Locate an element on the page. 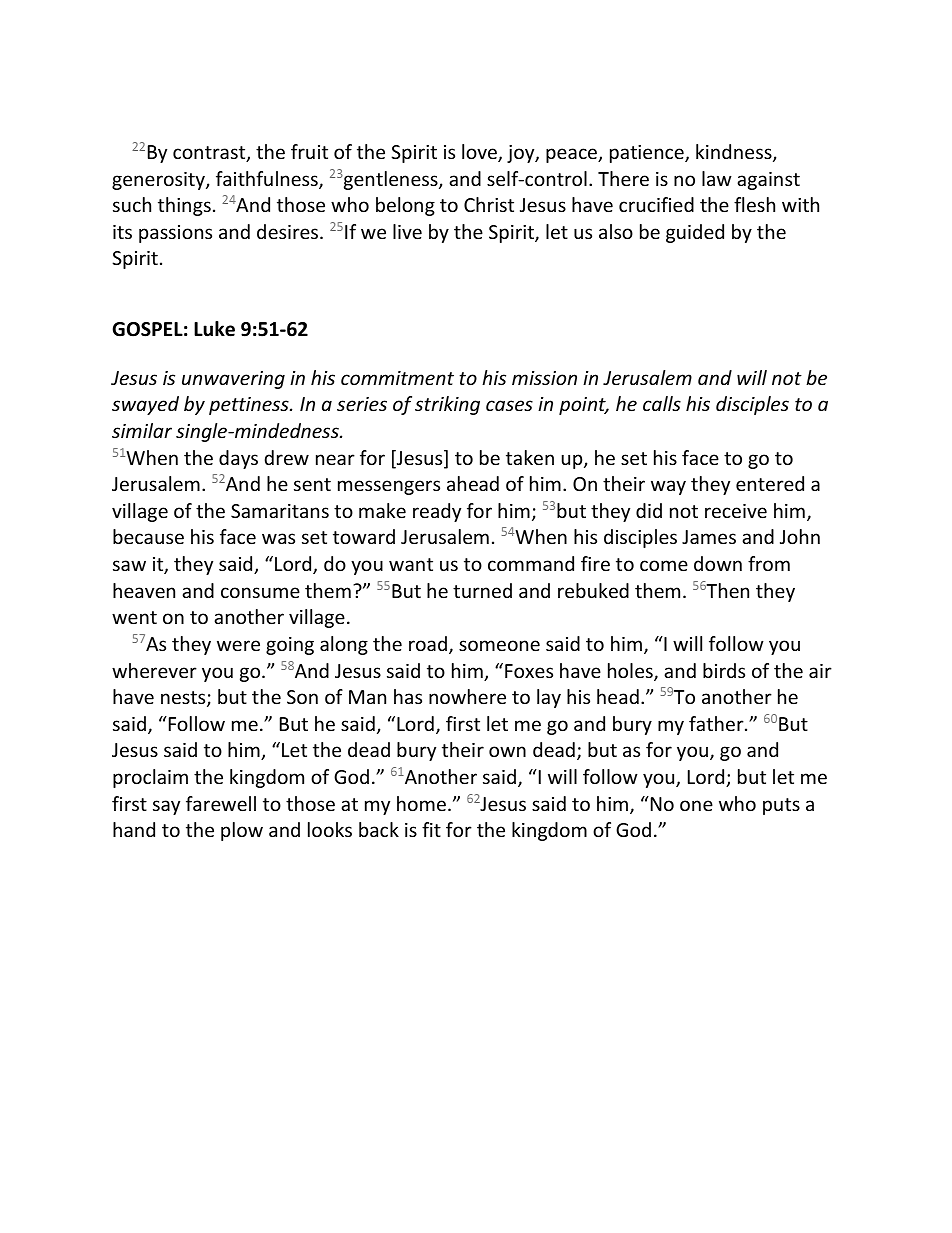  entered is located at coordinates (770, 483).
